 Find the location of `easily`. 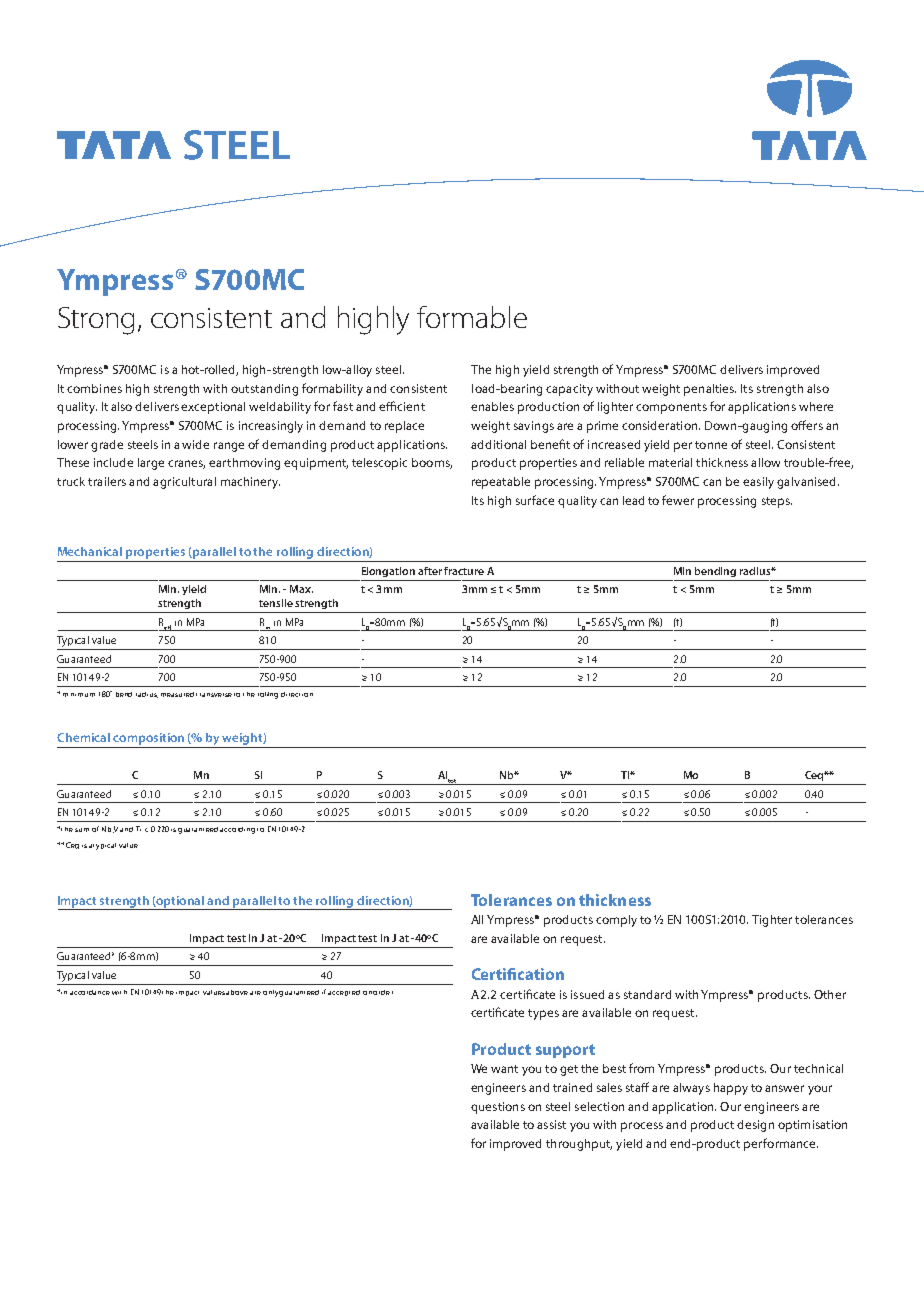

easily is located at coordinates (758, 483).
